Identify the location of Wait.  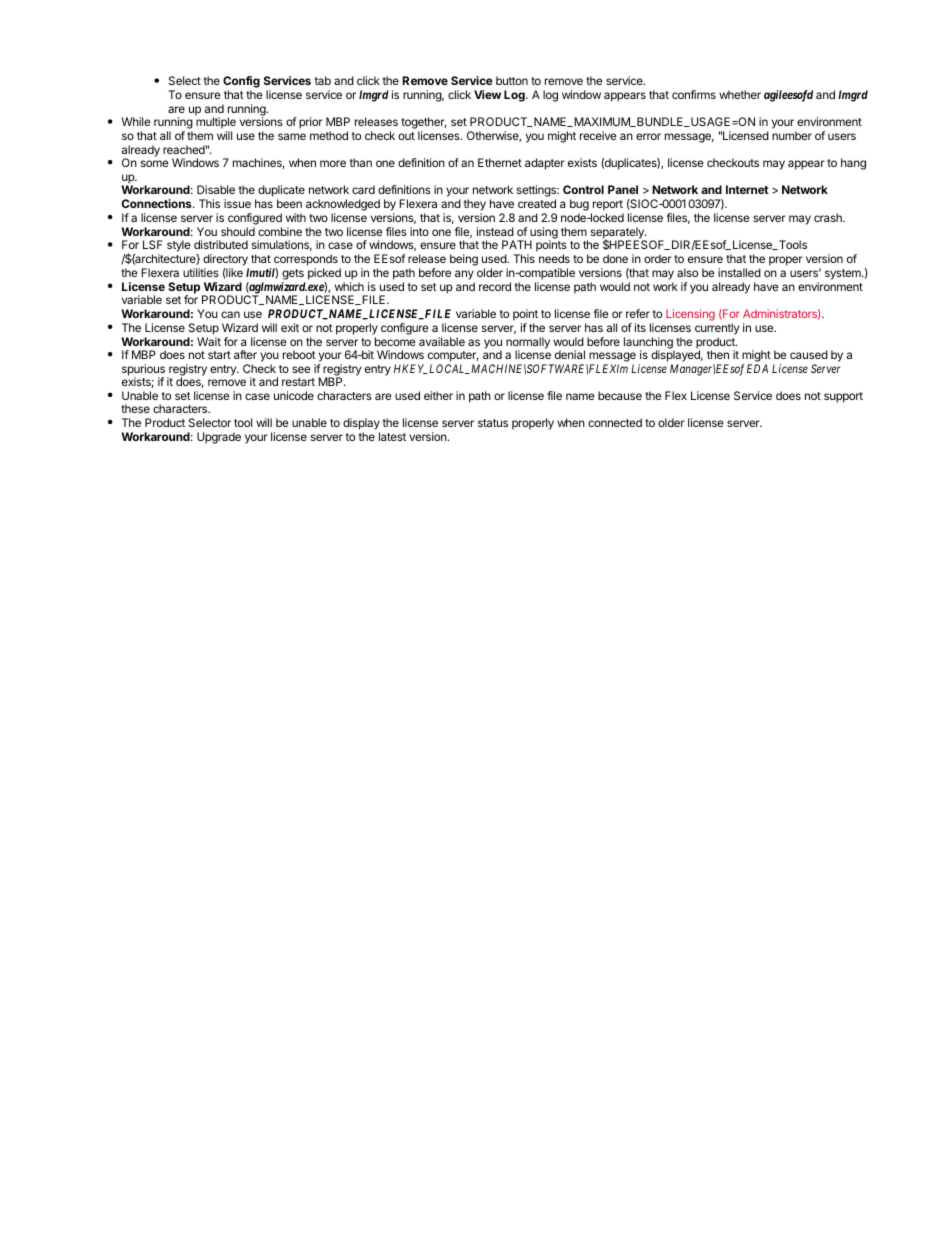
(209, 341).
